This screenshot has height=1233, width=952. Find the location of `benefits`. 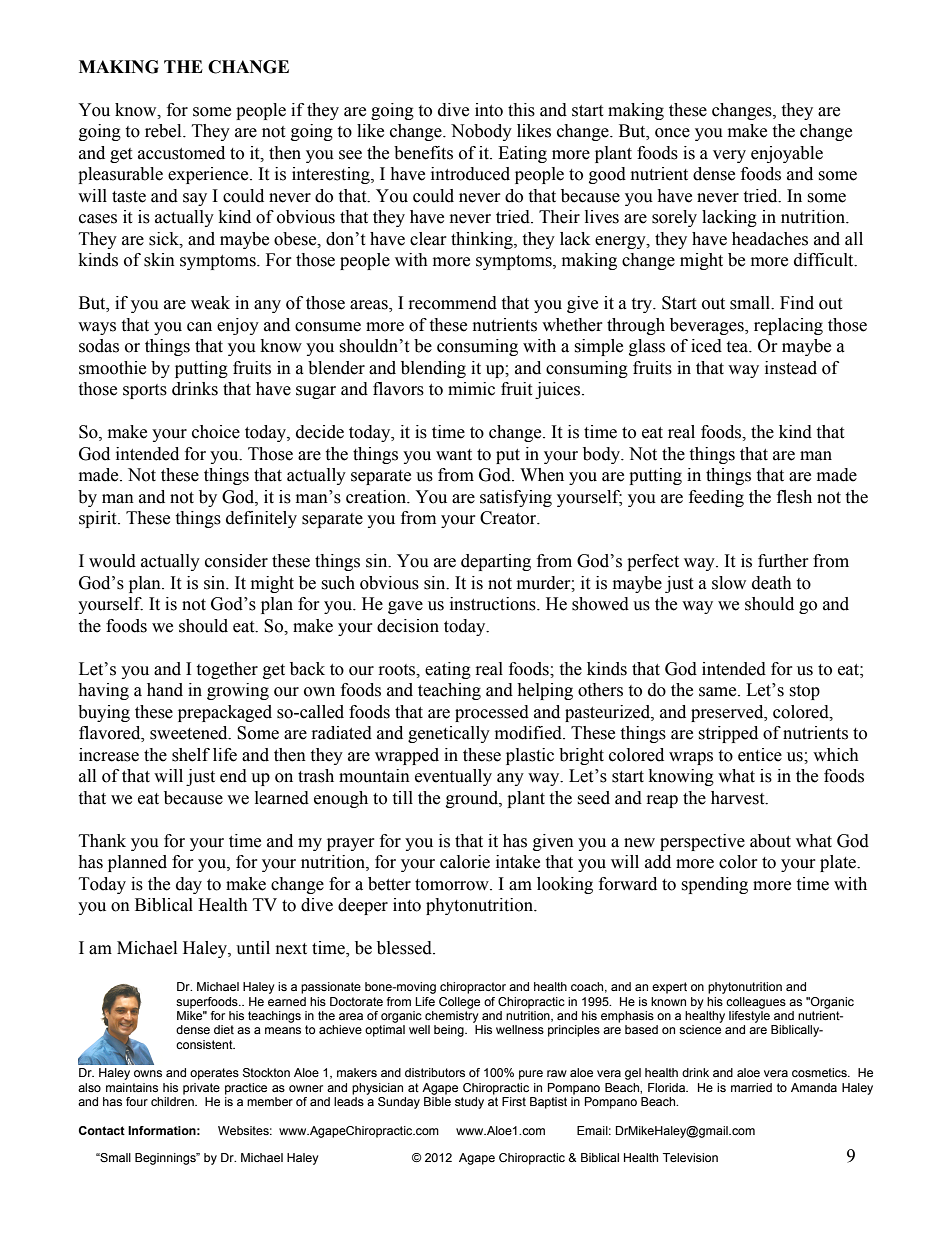

benefits is located at coordinates (423, 153).
